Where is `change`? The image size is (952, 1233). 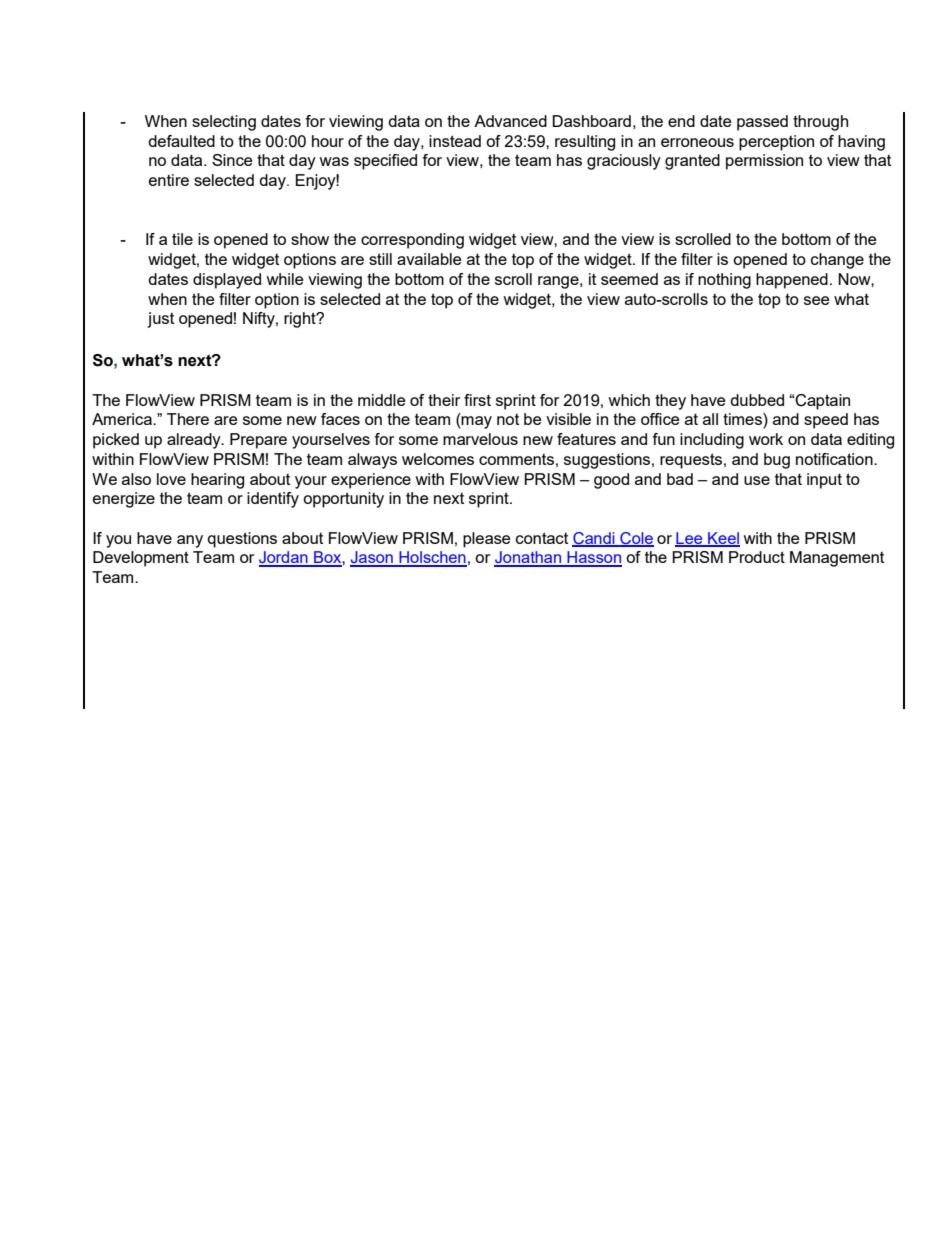 change is located at coordinates (837, 261).
